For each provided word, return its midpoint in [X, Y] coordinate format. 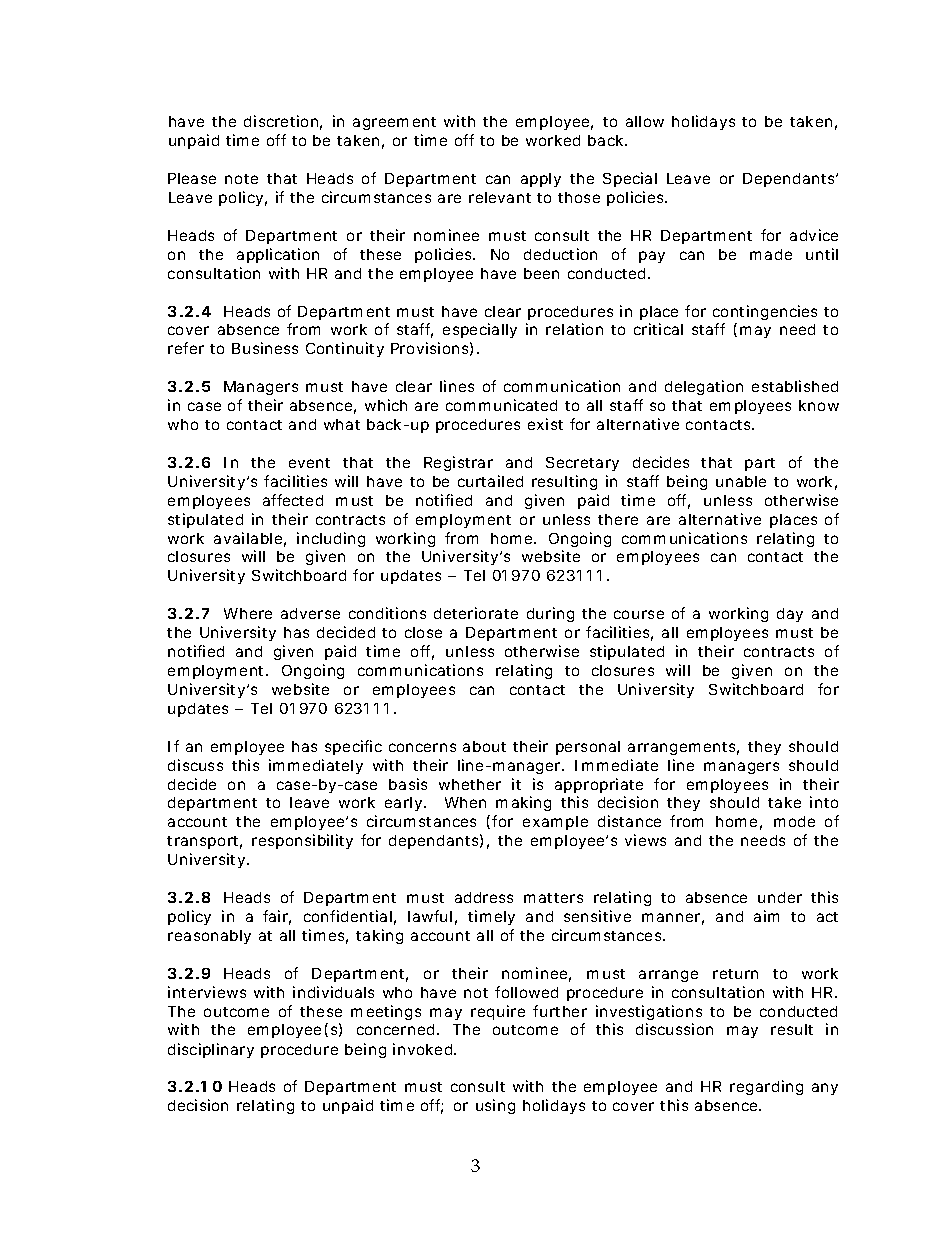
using [495, 1106]
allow [645, 121]
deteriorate [476, 613]
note [241, 179]
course [639, 614]
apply [541, 180]
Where [248, 613]
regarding [766, 1087]
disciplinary [211, 1050]
